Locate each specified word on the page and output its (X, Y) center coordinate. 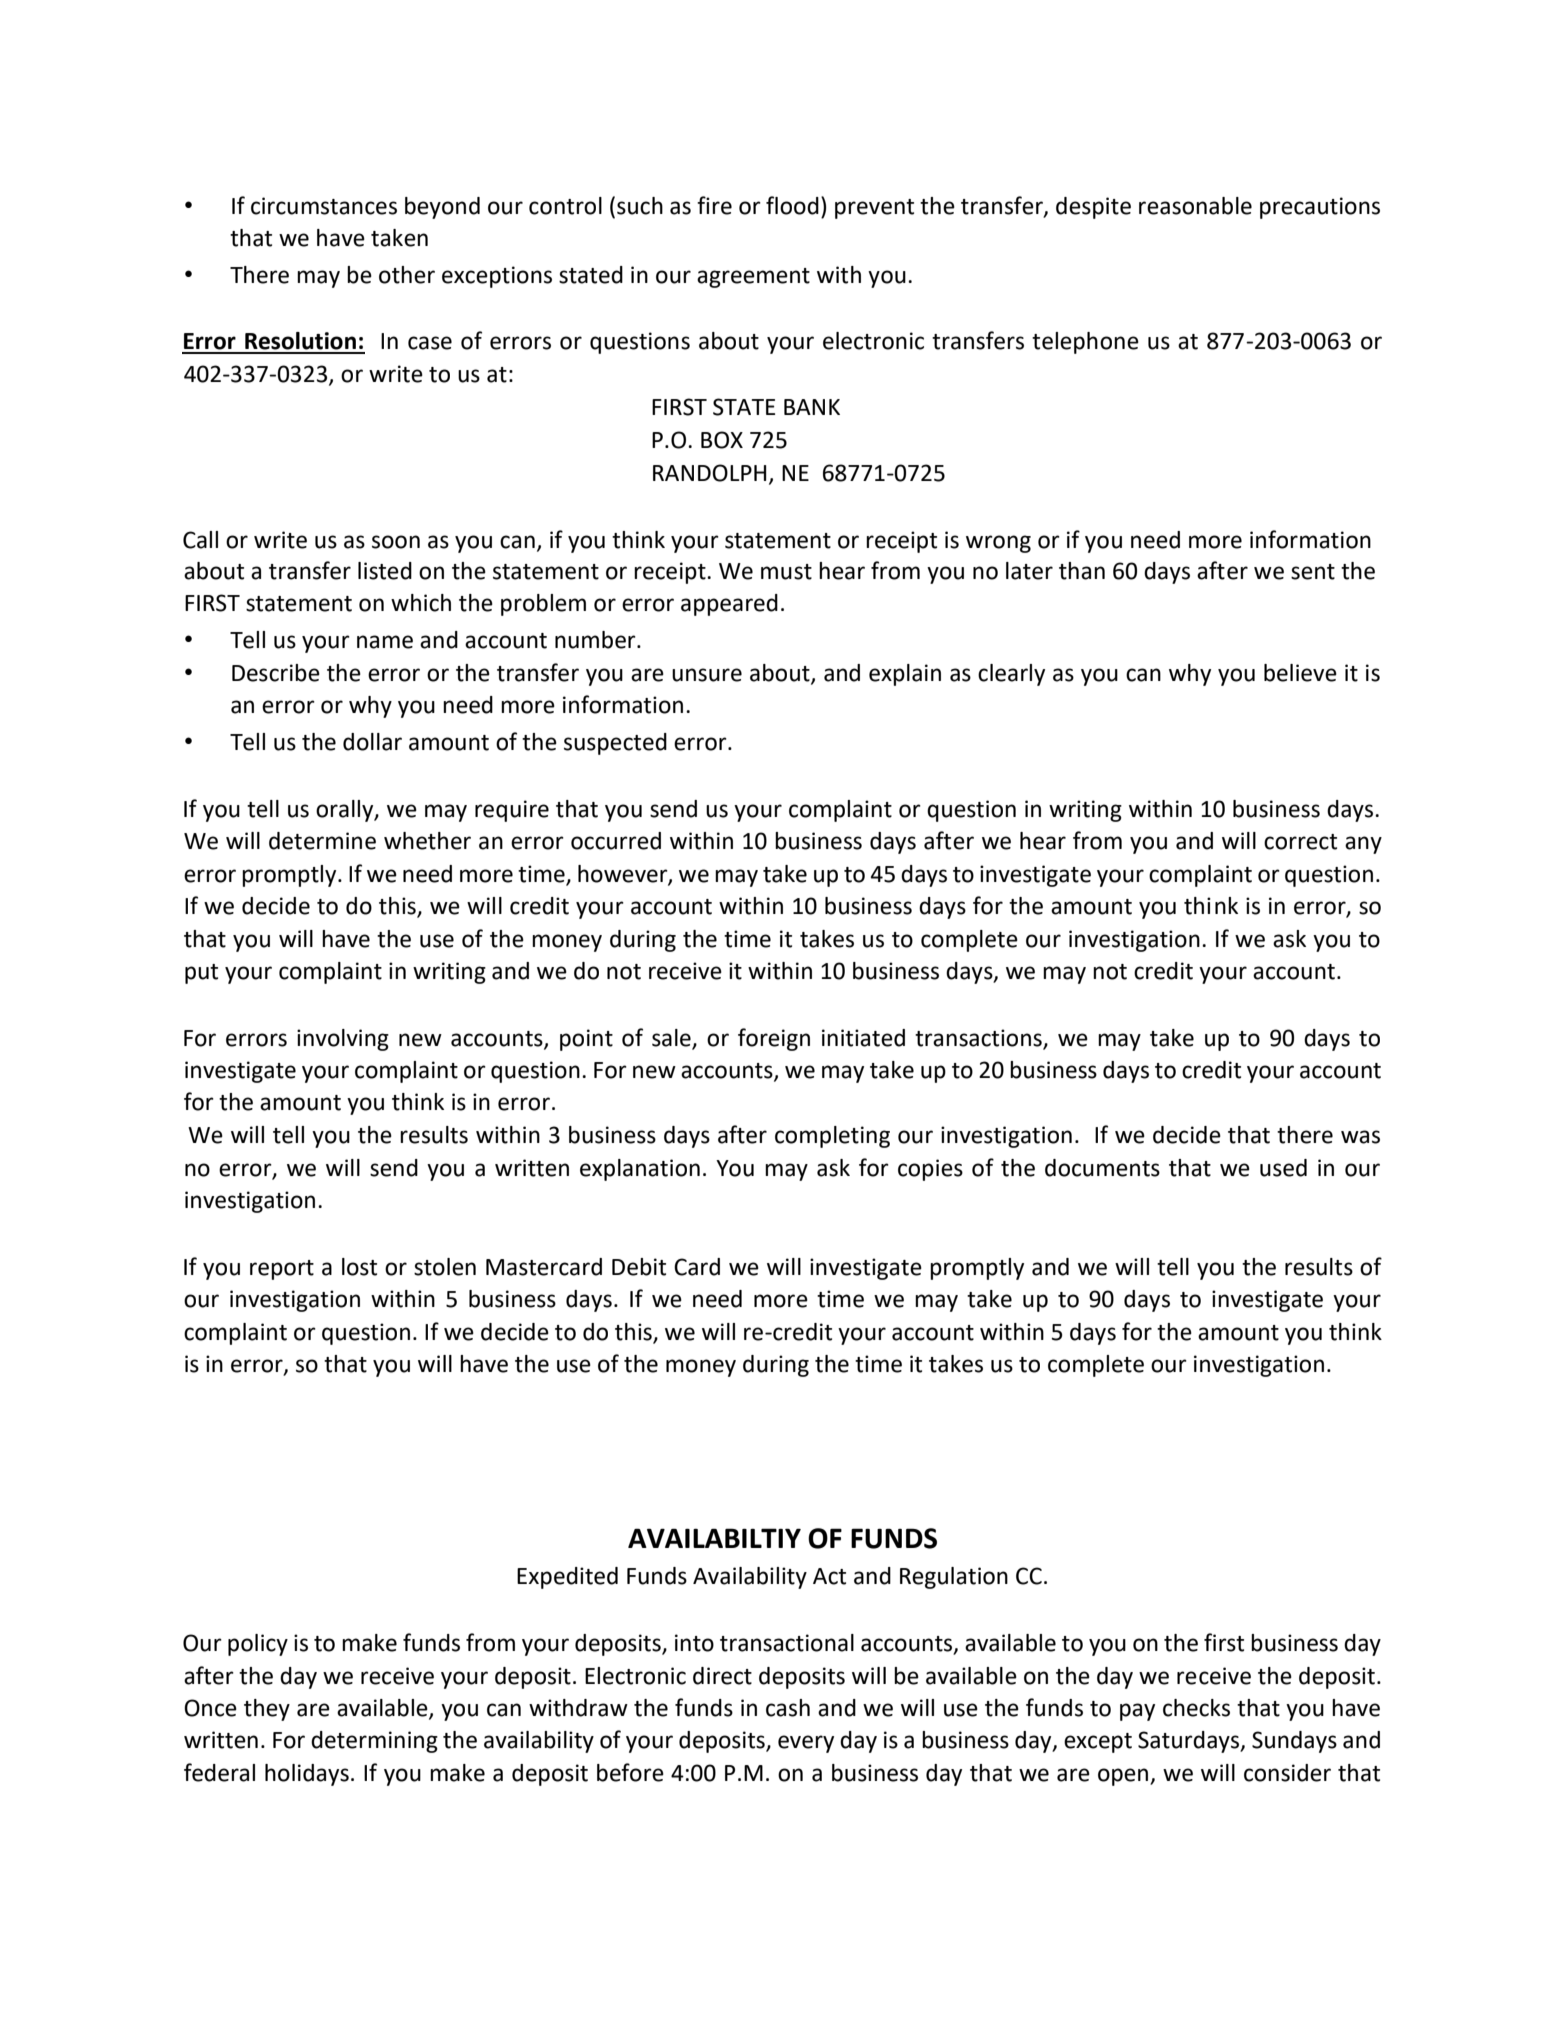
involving (343, 1040)
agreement (753, 278)
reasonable (1195, 206)
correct (1300, 842)
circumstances (324, 206)
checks (1196, 1708)
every (806, 1744)
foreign (774, 1039)
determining (374, 1742)
